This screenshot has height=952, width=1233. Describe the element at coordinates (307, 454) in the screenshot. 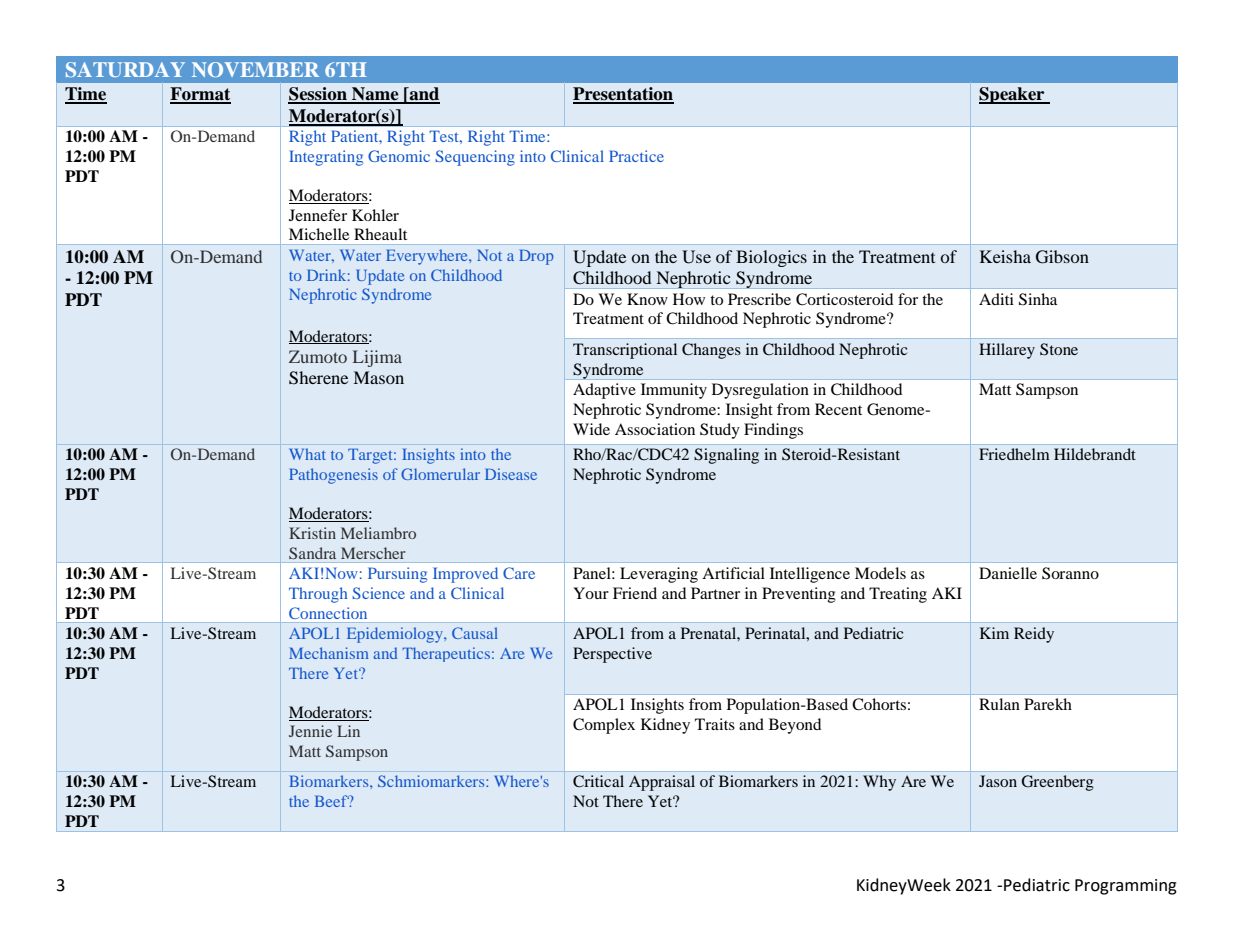

I see `What` at that location.
